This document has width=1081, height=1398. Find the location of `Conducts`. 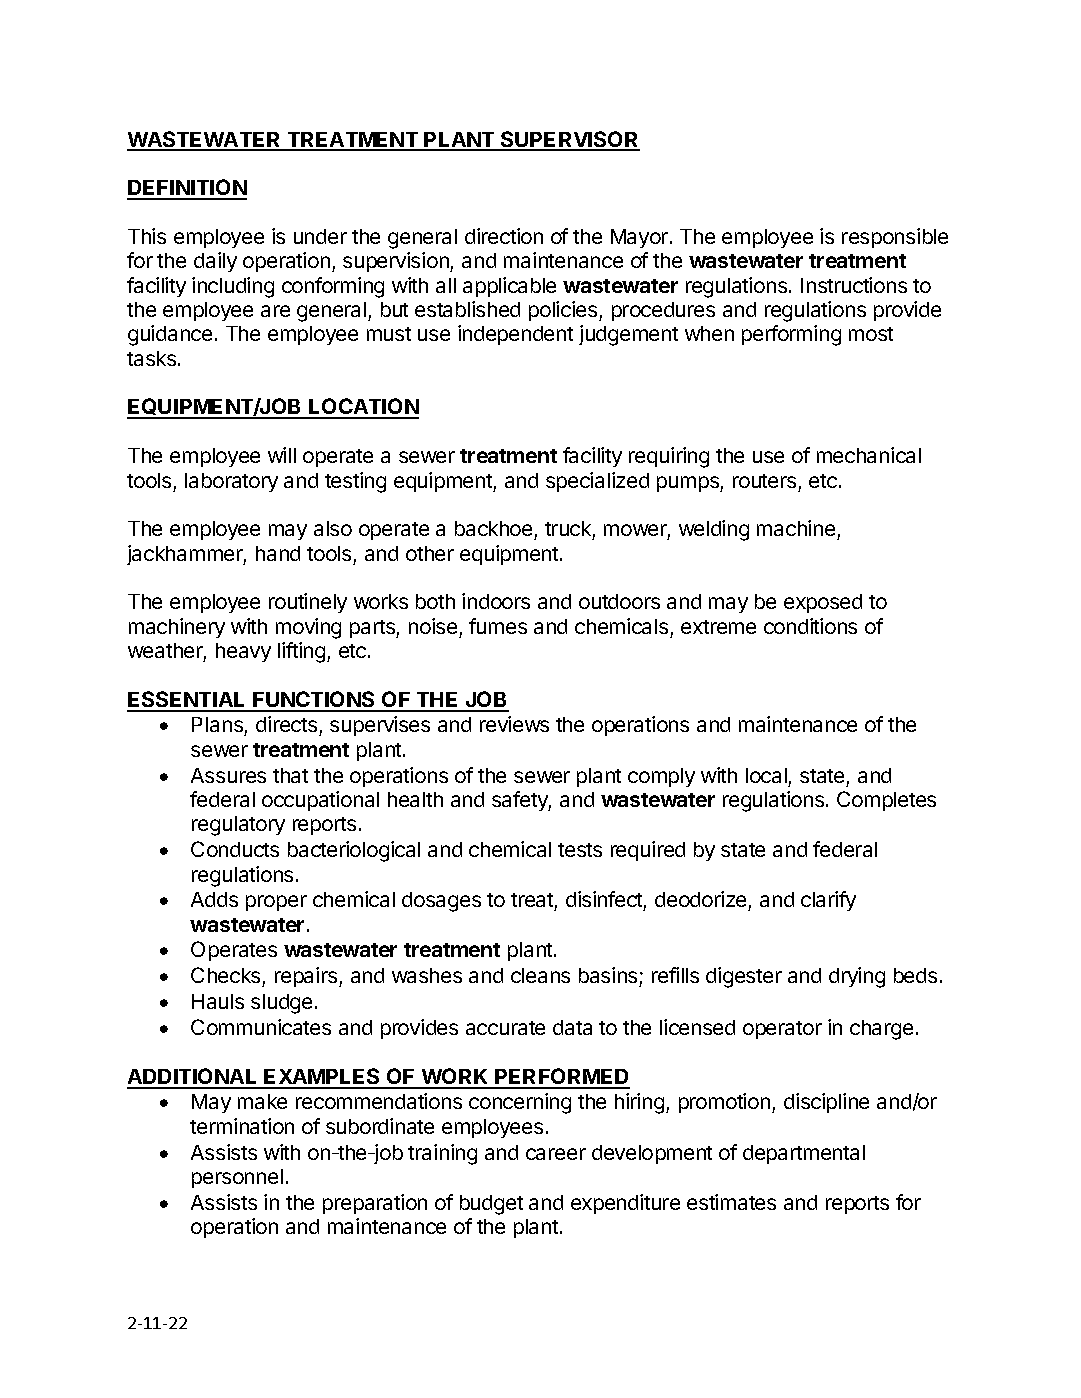

Conducts is located at coordinates (235, 849).
